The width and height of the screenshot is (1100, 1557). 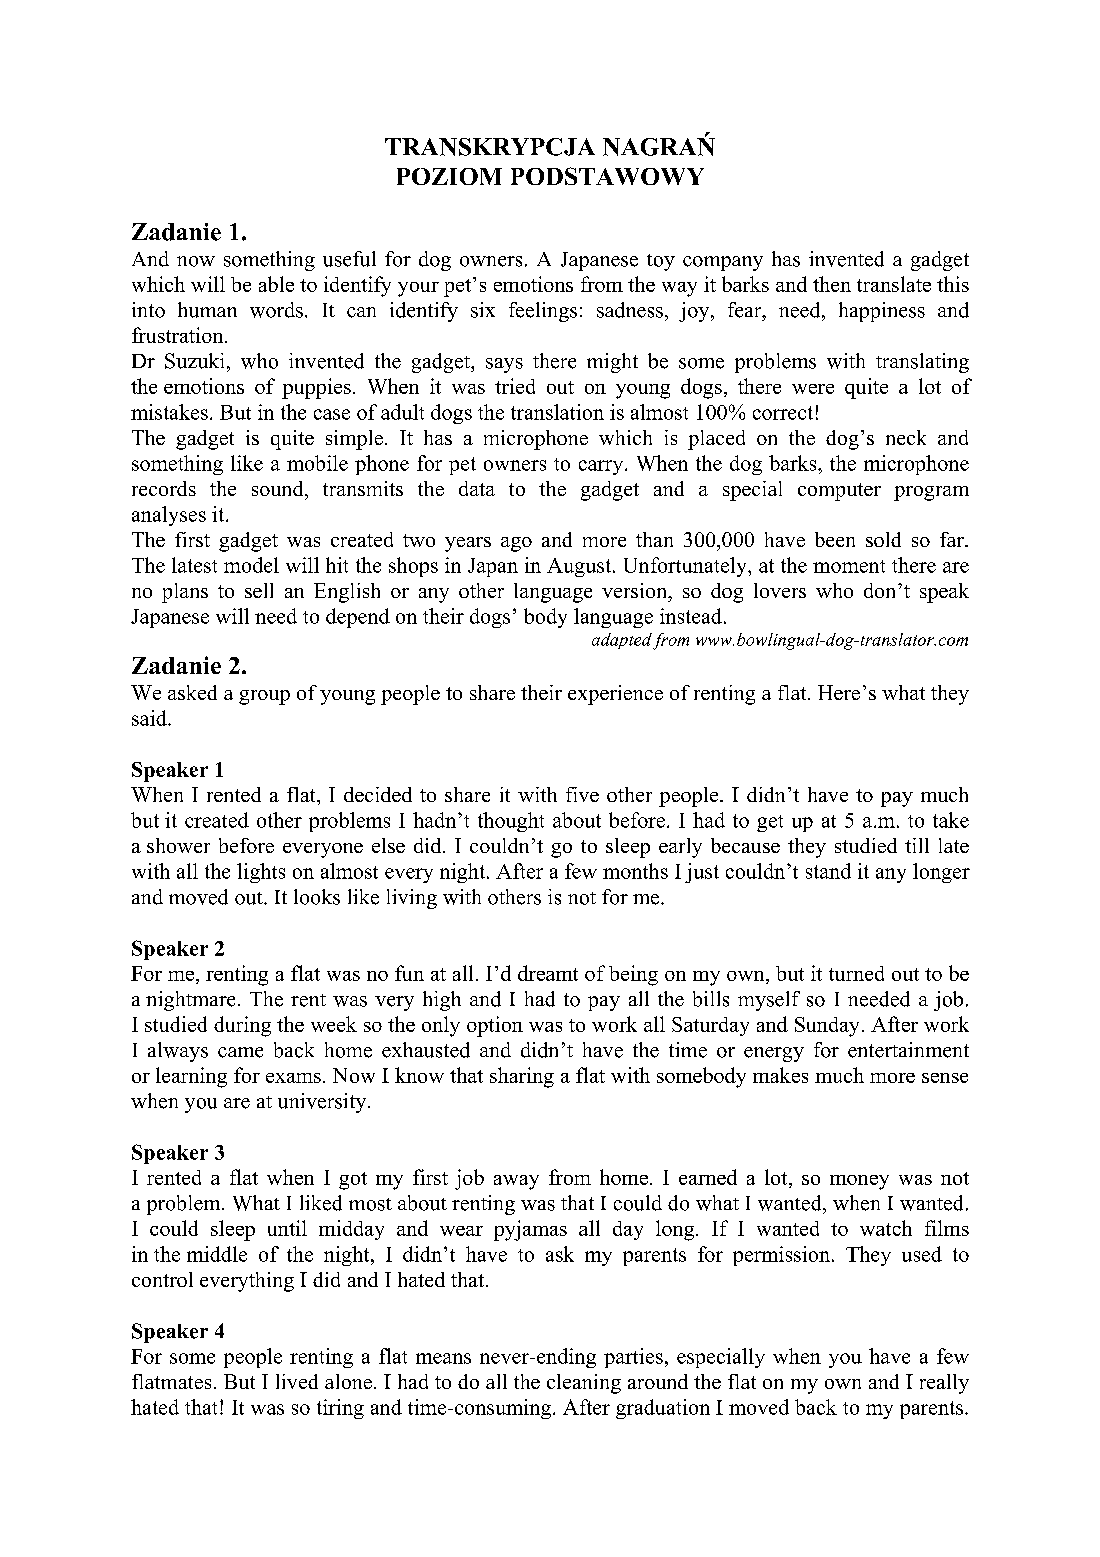 I want to click on stand, so click(x=828, y=871).
